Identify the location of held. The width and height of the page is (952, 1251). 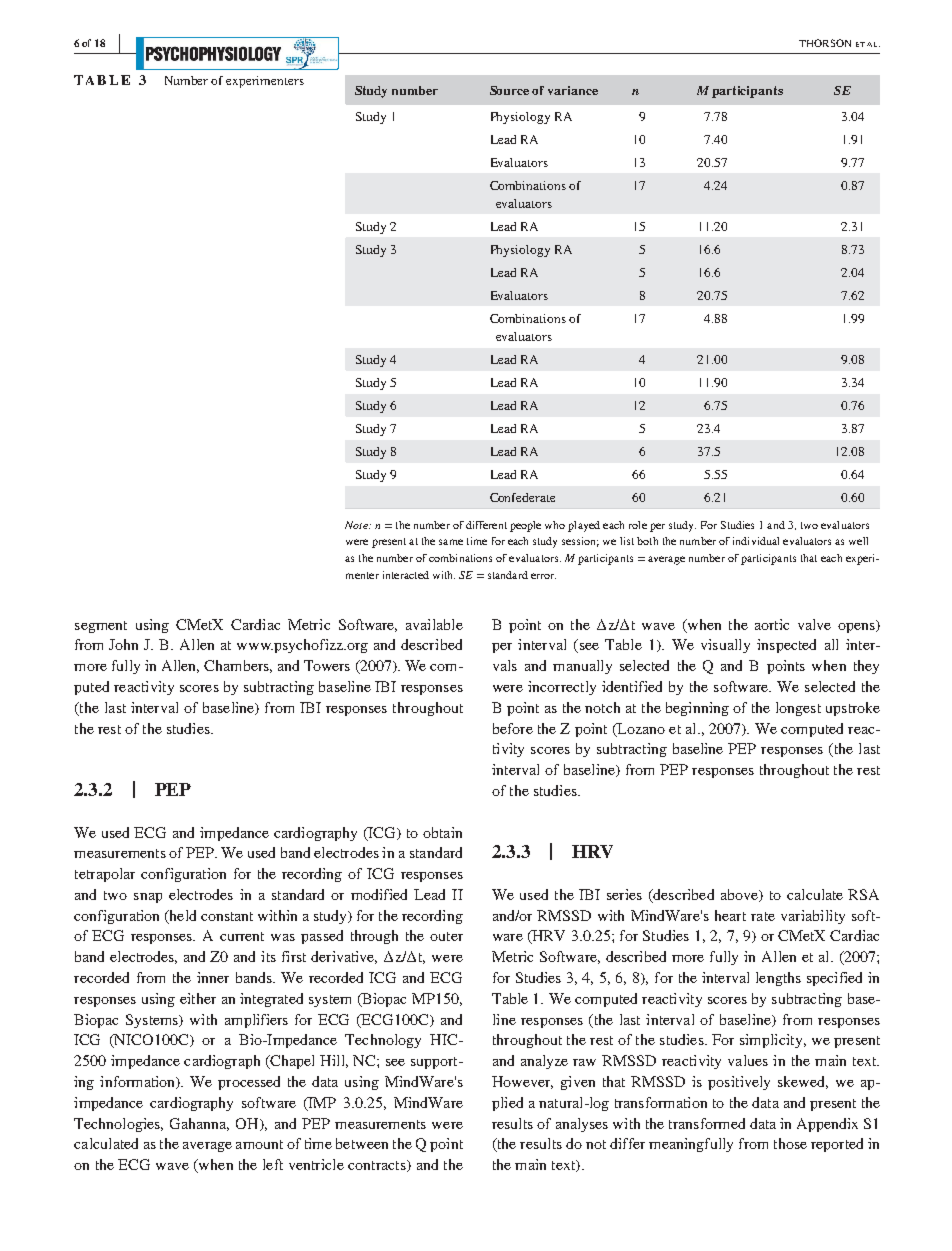
(181, 916).
